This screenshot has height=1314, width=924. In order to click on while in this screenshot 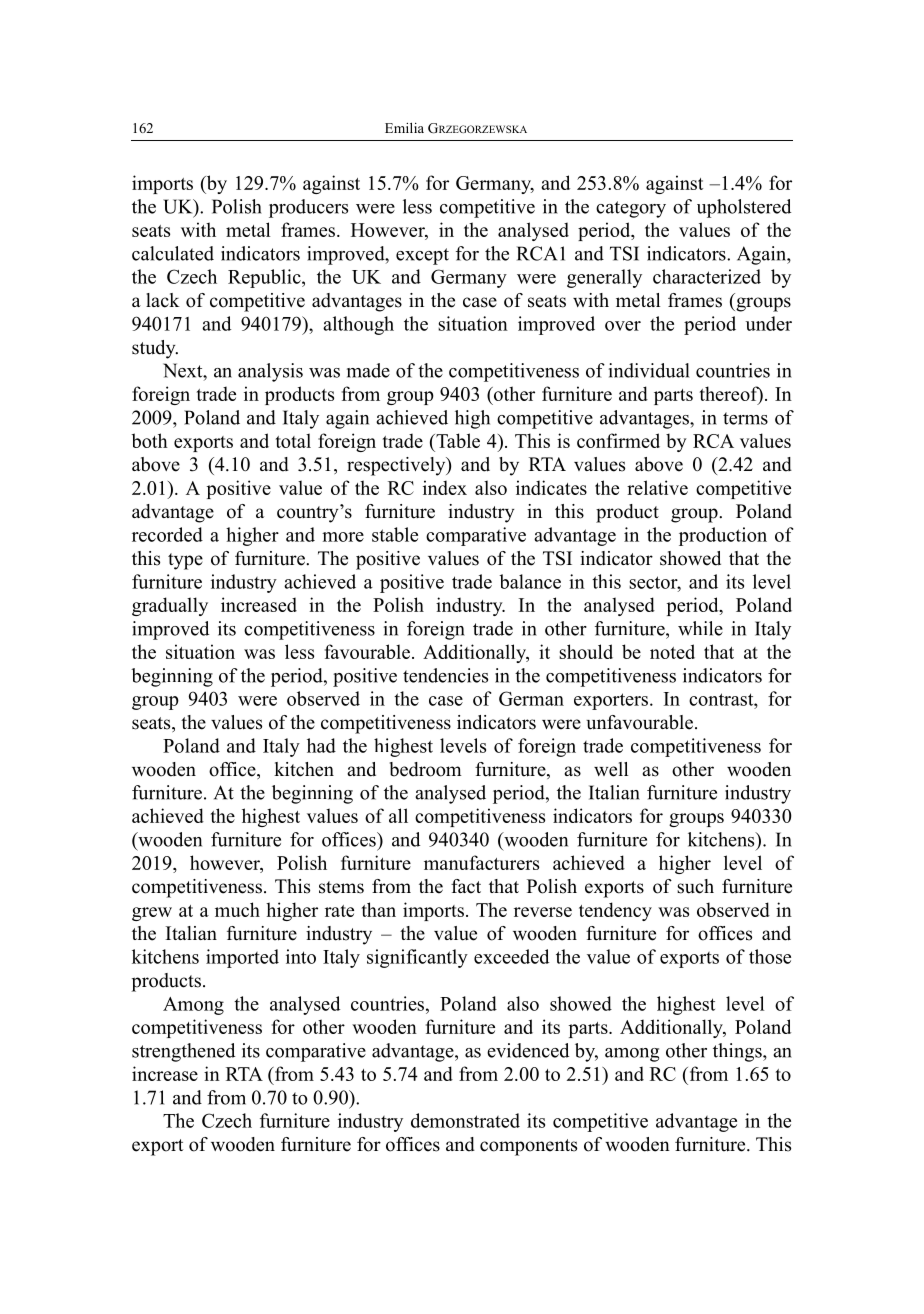, I will do `click(700, 628)`.
